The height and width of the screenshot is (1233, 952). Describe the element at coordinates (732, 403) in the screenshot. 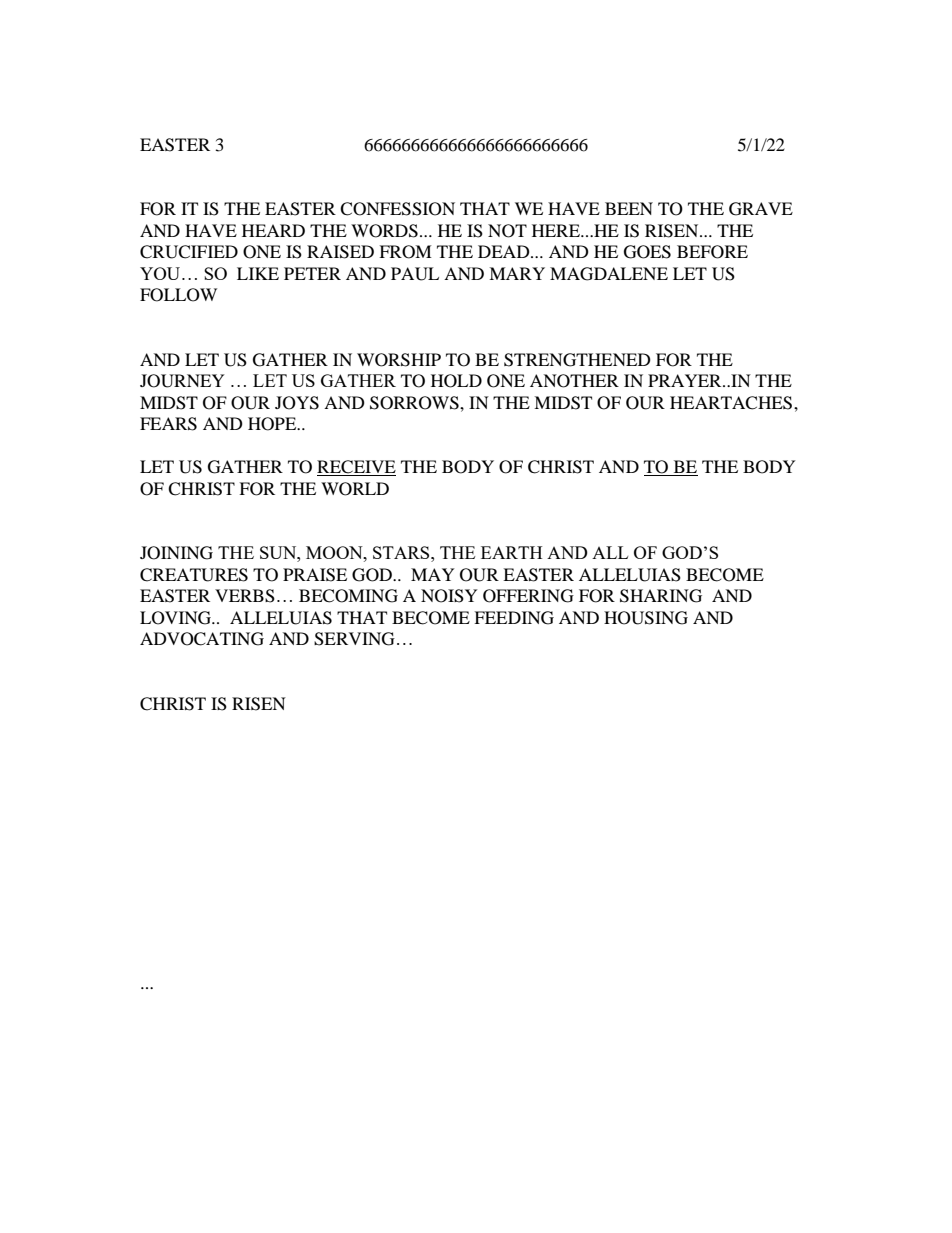

I see `HEARTACHES` at that location.
